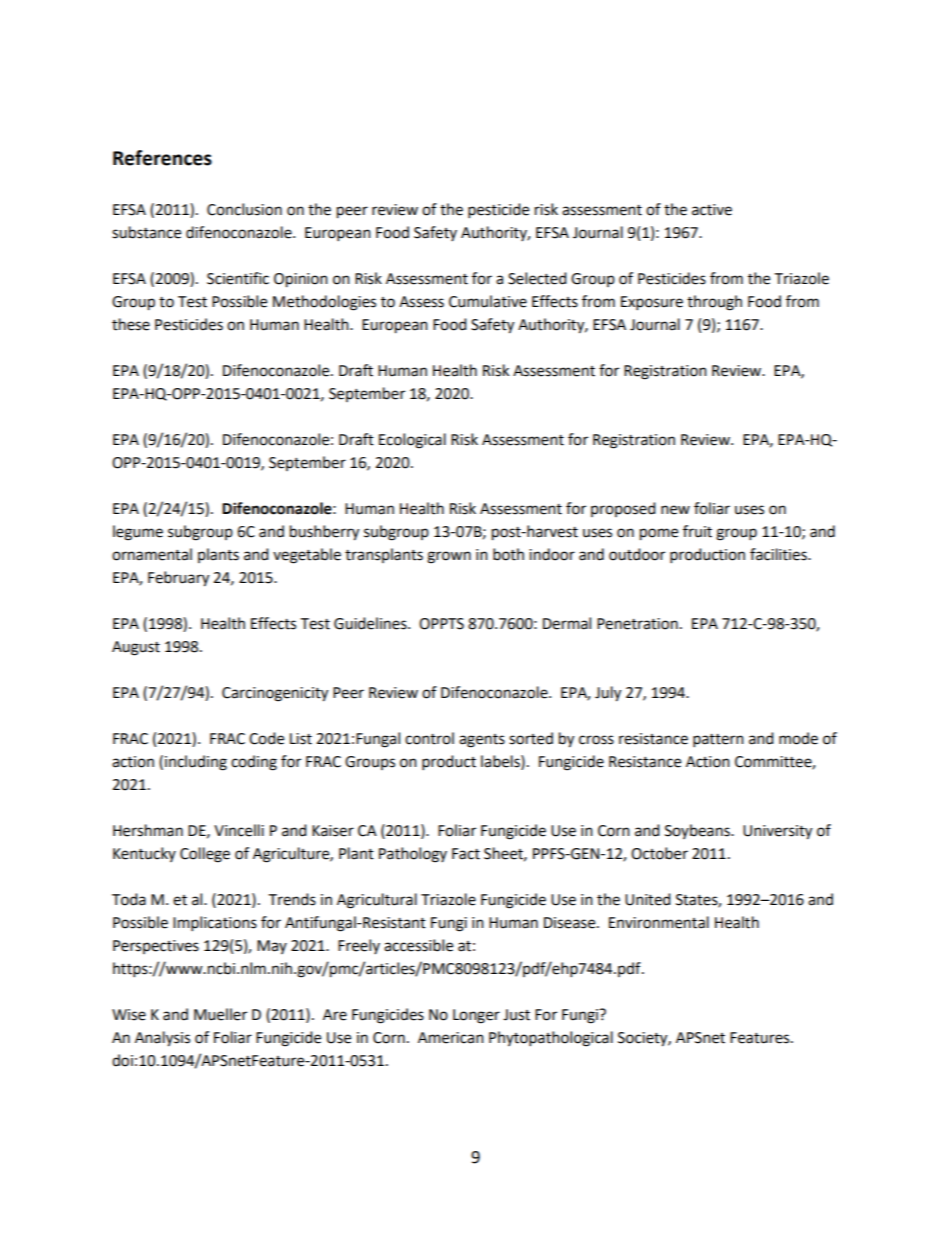 This page has width=952, height=1233. Describe the element at coordinates (712, 210) in the page. I see `active` at that location.
